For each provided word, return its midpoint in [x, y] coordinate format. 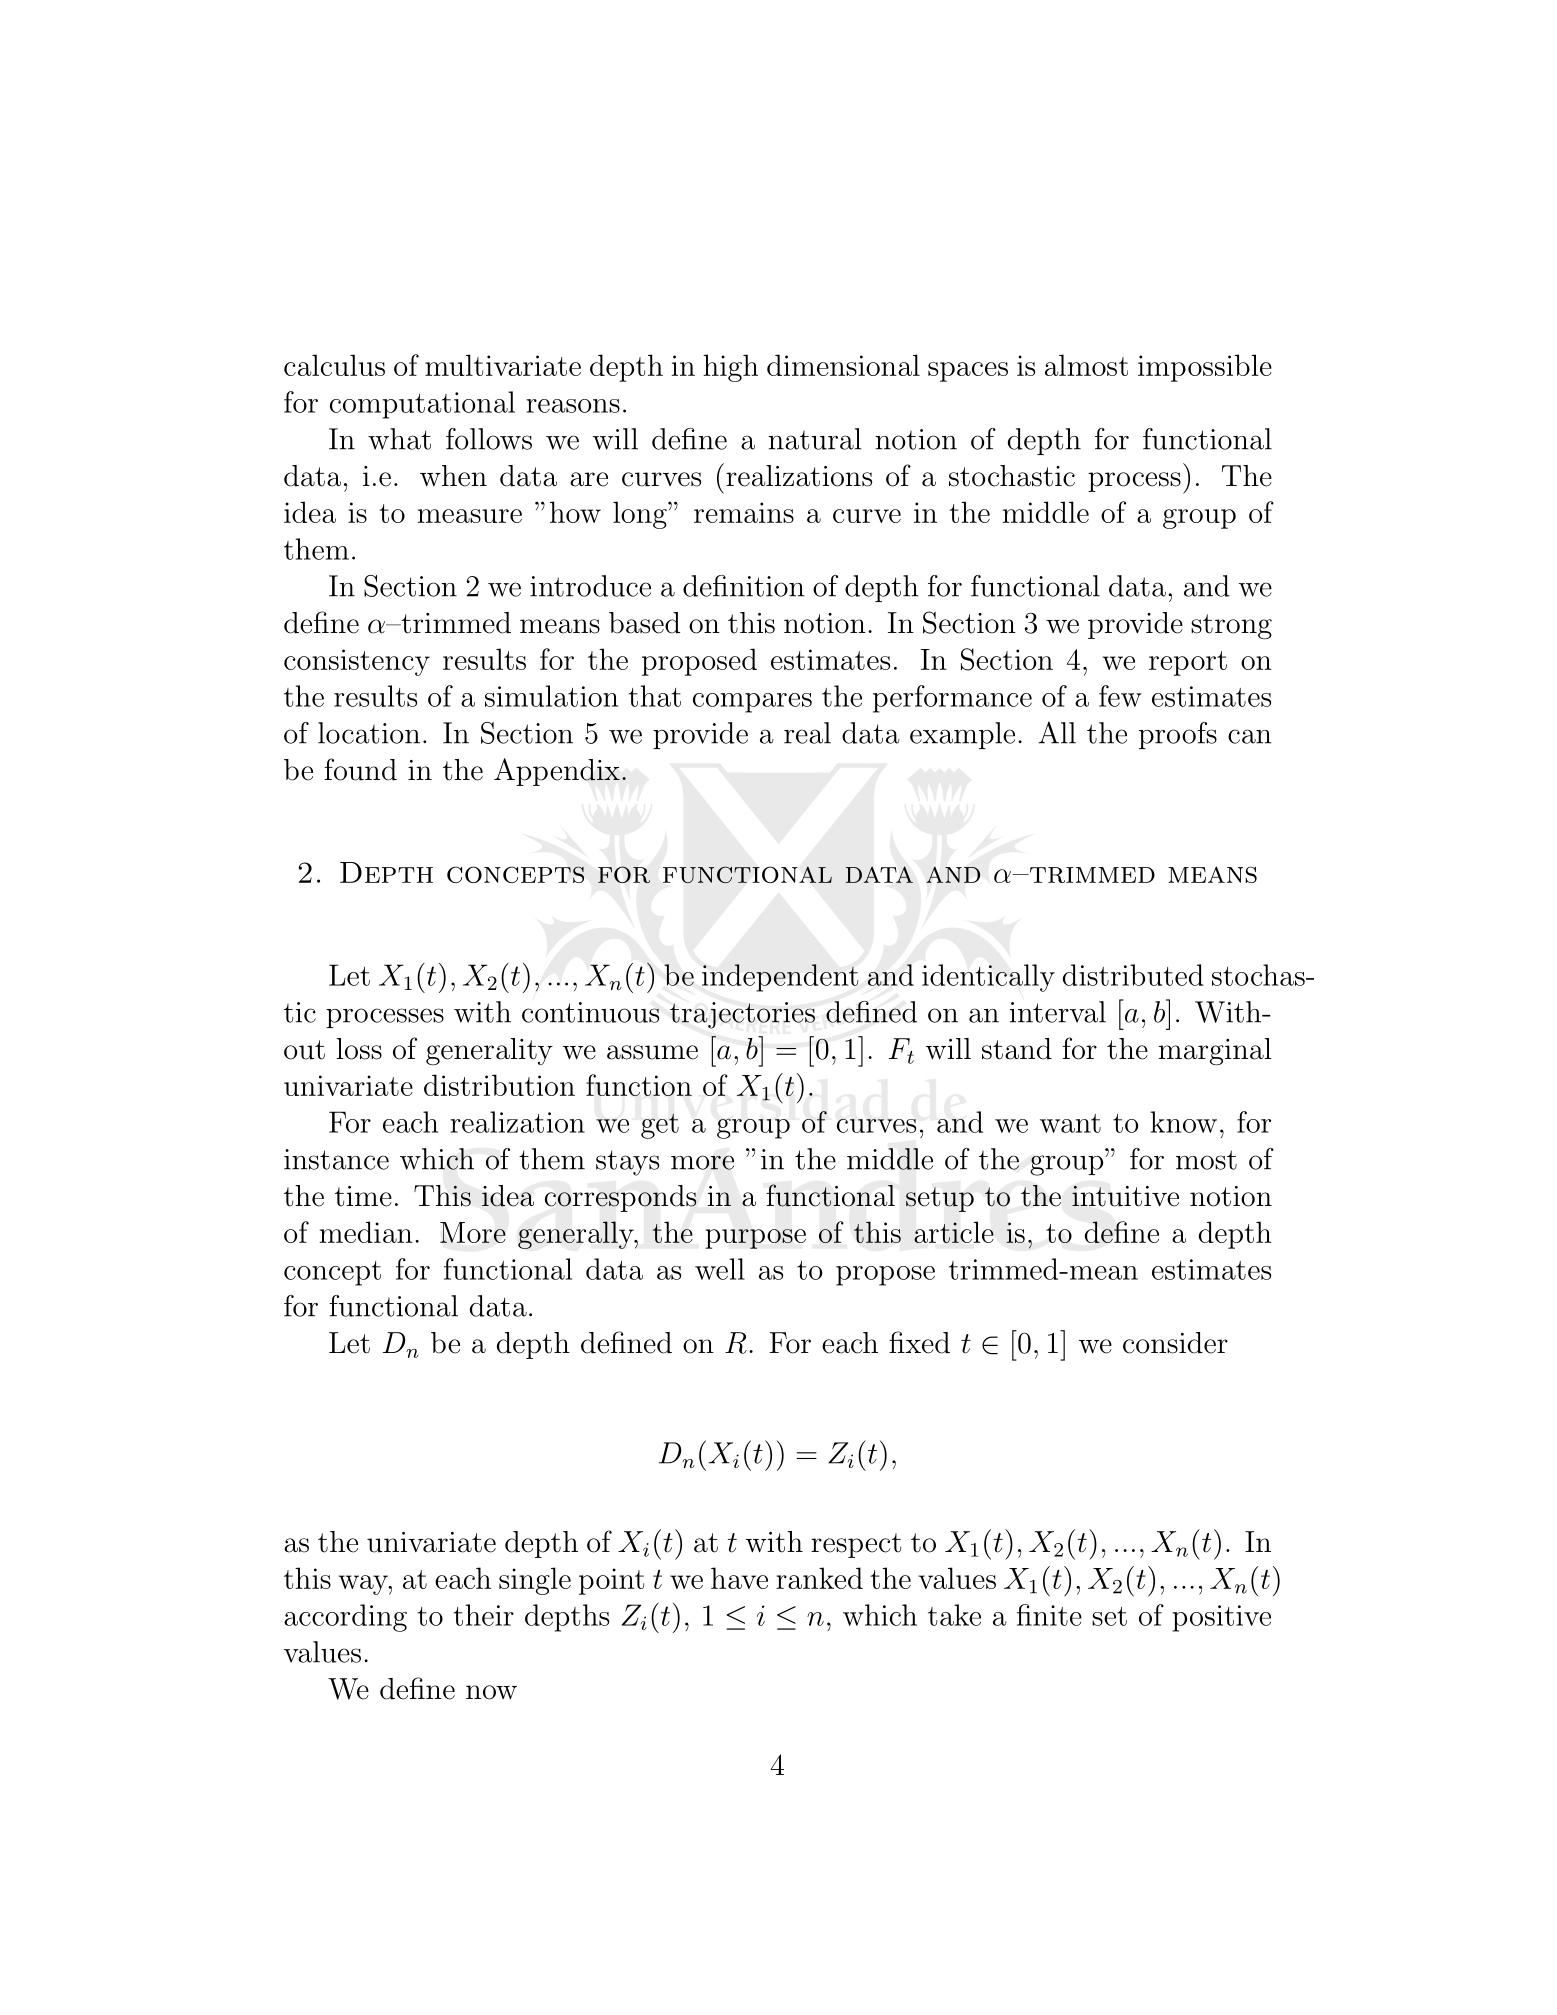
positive [1221, 1618]
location [369, 733]
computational [422, 405]
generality [489, 1051]
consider [1175, 1343]
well [720, 1269]
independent [780, 978]
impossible [1205, 368]
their [484, 1615]
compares [752, 703]
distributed [1133, 975]
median [366, 1232]
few [1120, 696]
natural [814, 439]
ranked [819, 1578]
